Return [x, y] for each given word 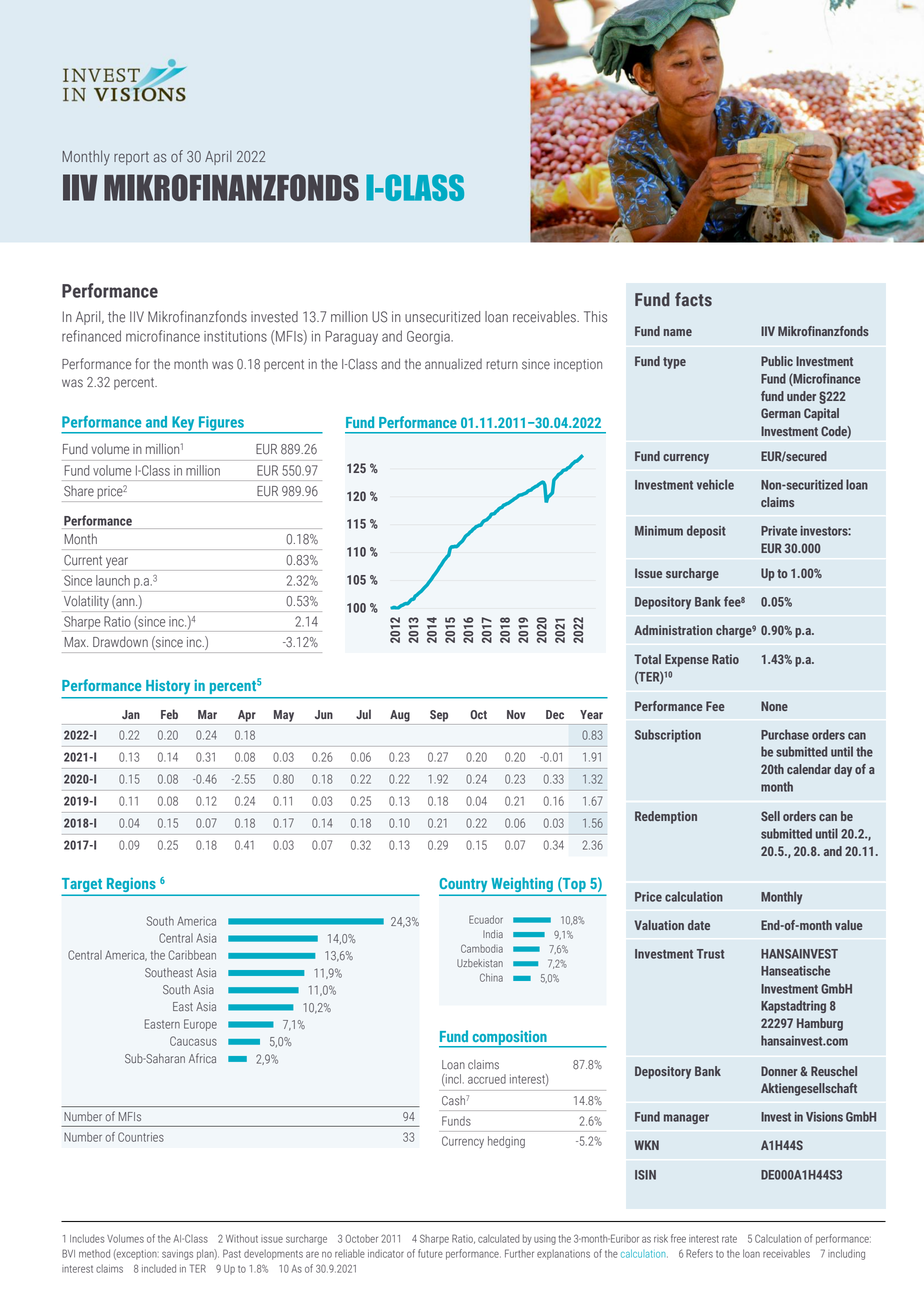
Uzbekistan [480, 963]
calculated [499, 1238]
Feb [169, 714]
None [774, 706]
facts [693, 299]
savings [177, 1255]
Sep [439, 716]
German [781, 413]
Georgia [429, 338]
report [131, 158]
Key [183, 424]
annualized [453, 364]
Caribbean [192, 955]
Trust [710, 954]
